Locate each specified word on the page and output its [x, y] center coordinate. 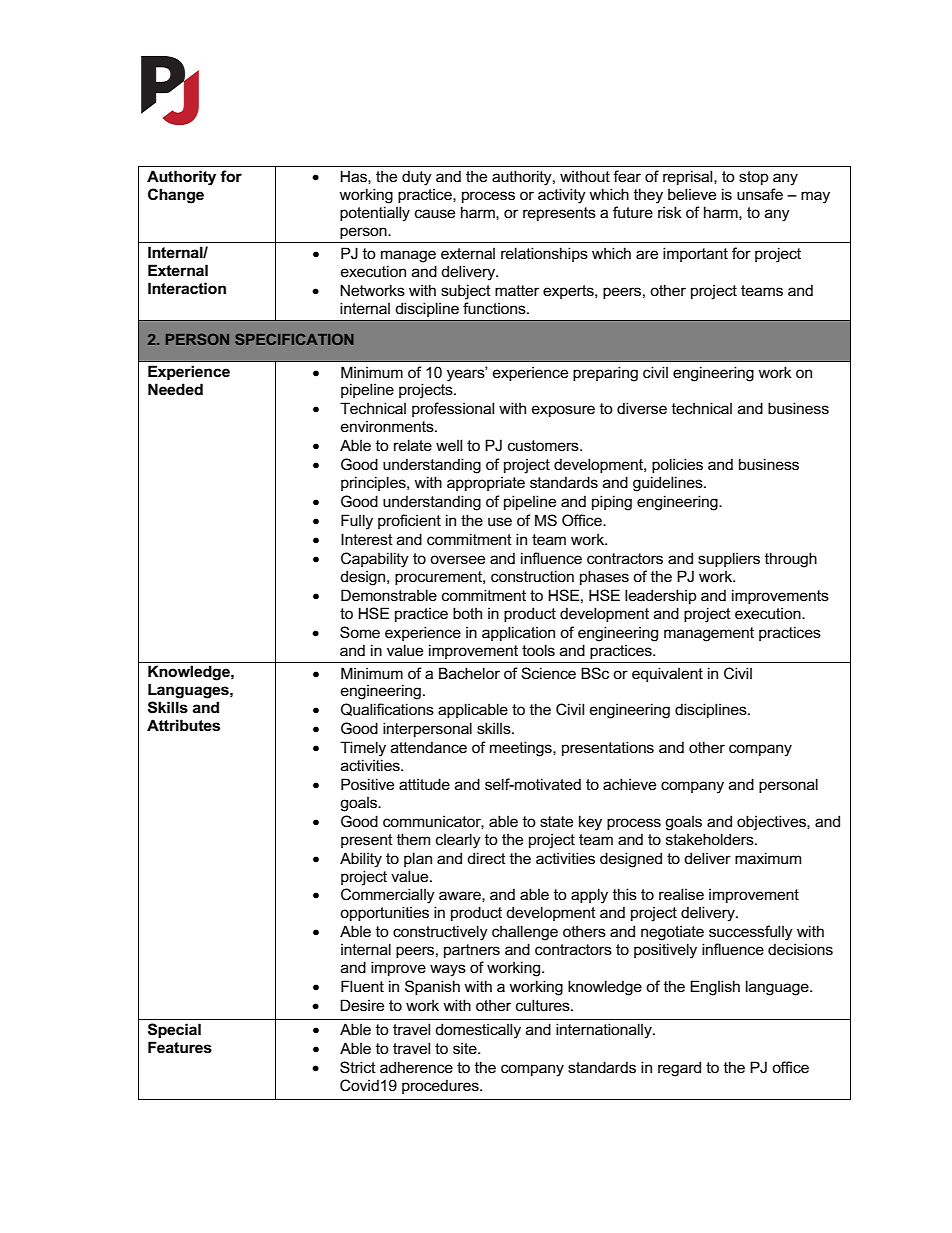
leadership [661, 596]
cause [435, 213]
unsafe [760, 194]
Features [180, 1047]
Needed [175, 389]
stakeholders [711, 839]
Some [360, 632]
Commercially [388, 896]
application [518, 633]
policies [677, 465]
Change [176, 196]
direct [486, 858]
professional [453, 409]
